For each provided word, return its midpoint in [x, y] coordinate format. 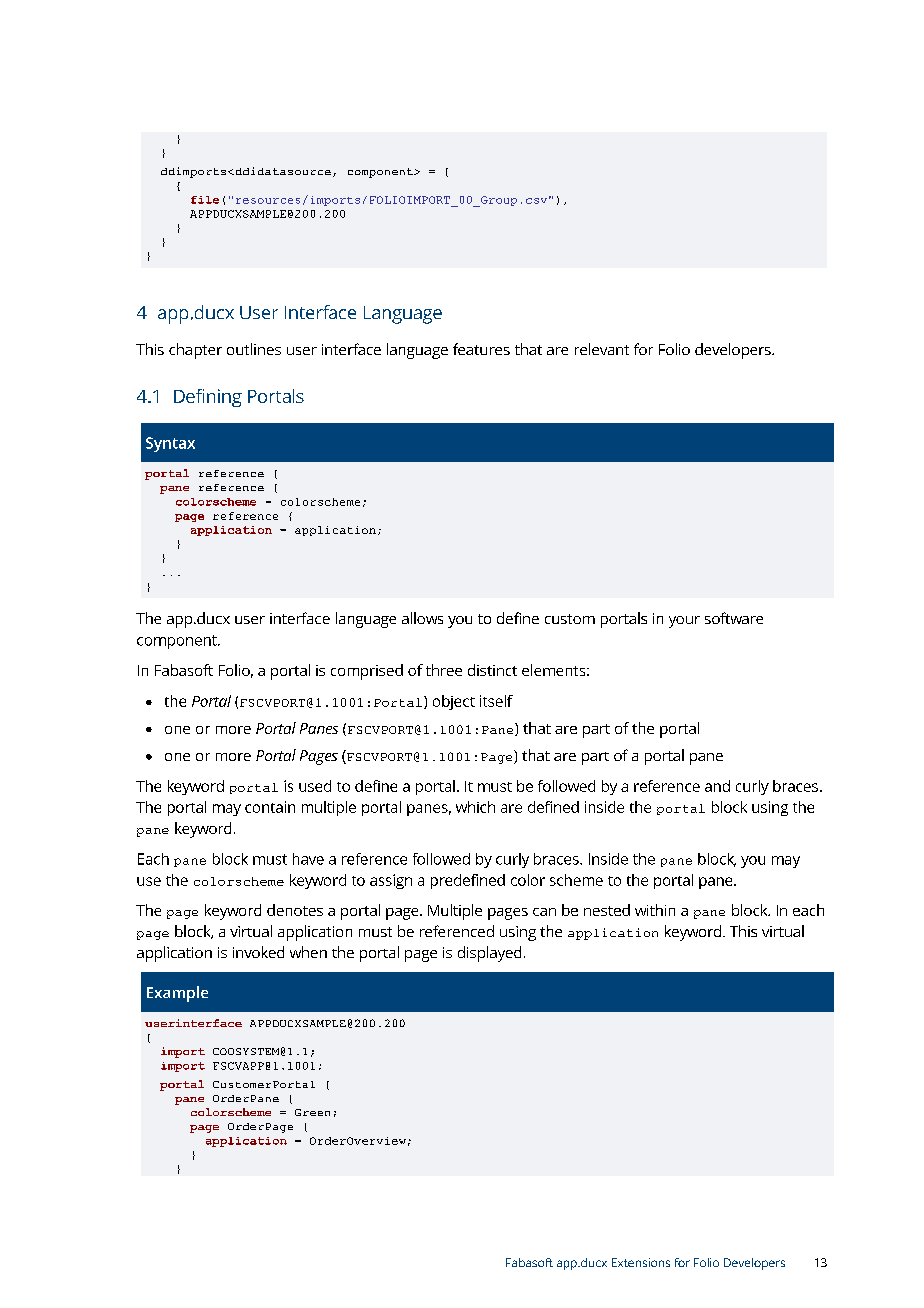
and [717, 786]
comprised [367, 672]
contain [270, 807]
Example [177, 994]
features [481, 349]
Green [312, 1112]
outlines [254, 349]
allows [422, 618]
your [684, 622]
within [655, 910]
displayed [489, 954]
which [475, 807]
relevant [602, 349]
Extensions [641, 1262]
